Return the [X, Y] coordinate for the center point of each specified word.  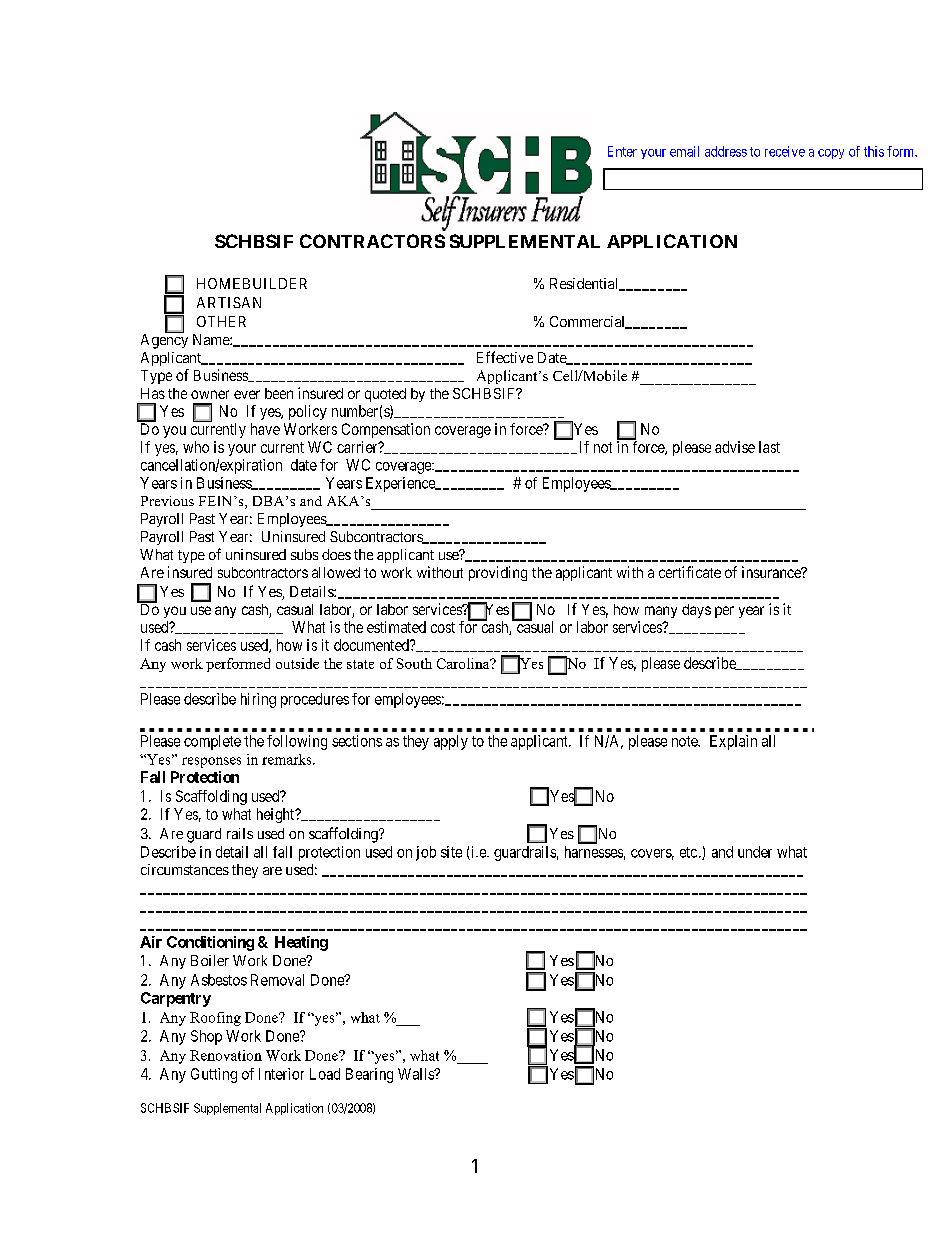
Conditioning [210, 943]
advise [735, 447]
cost [443, 627]
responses [211, 762]
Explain [733, 742]
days [696, 611]
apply [451, 742]
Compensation [386, 430]
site [451, 852]
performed [238, 665]
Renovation [226, 1055]
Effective [505, 357]
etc [688, 852]
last [769, 447]
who [196, 447]
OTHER [221, 321]
